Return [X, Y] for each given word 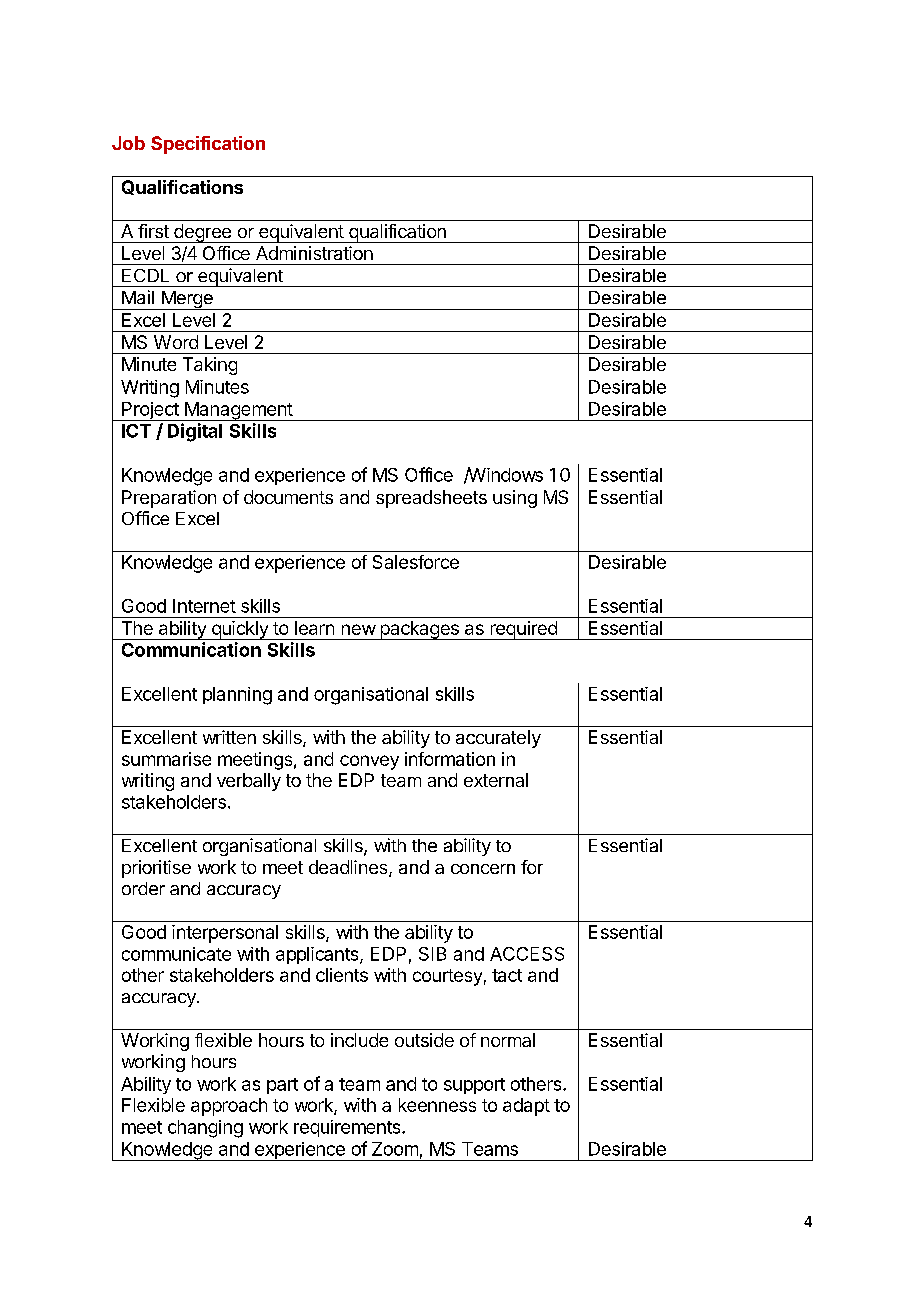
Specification [208, 145]
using [515, 499]
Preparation [169, 499]
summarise [166, 759]
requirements [348, 1128]
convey [369, 762]
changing [205, 1129]
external [496, 780]
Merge [187, 300]
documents [288, 497]
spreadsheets [431, 499]
